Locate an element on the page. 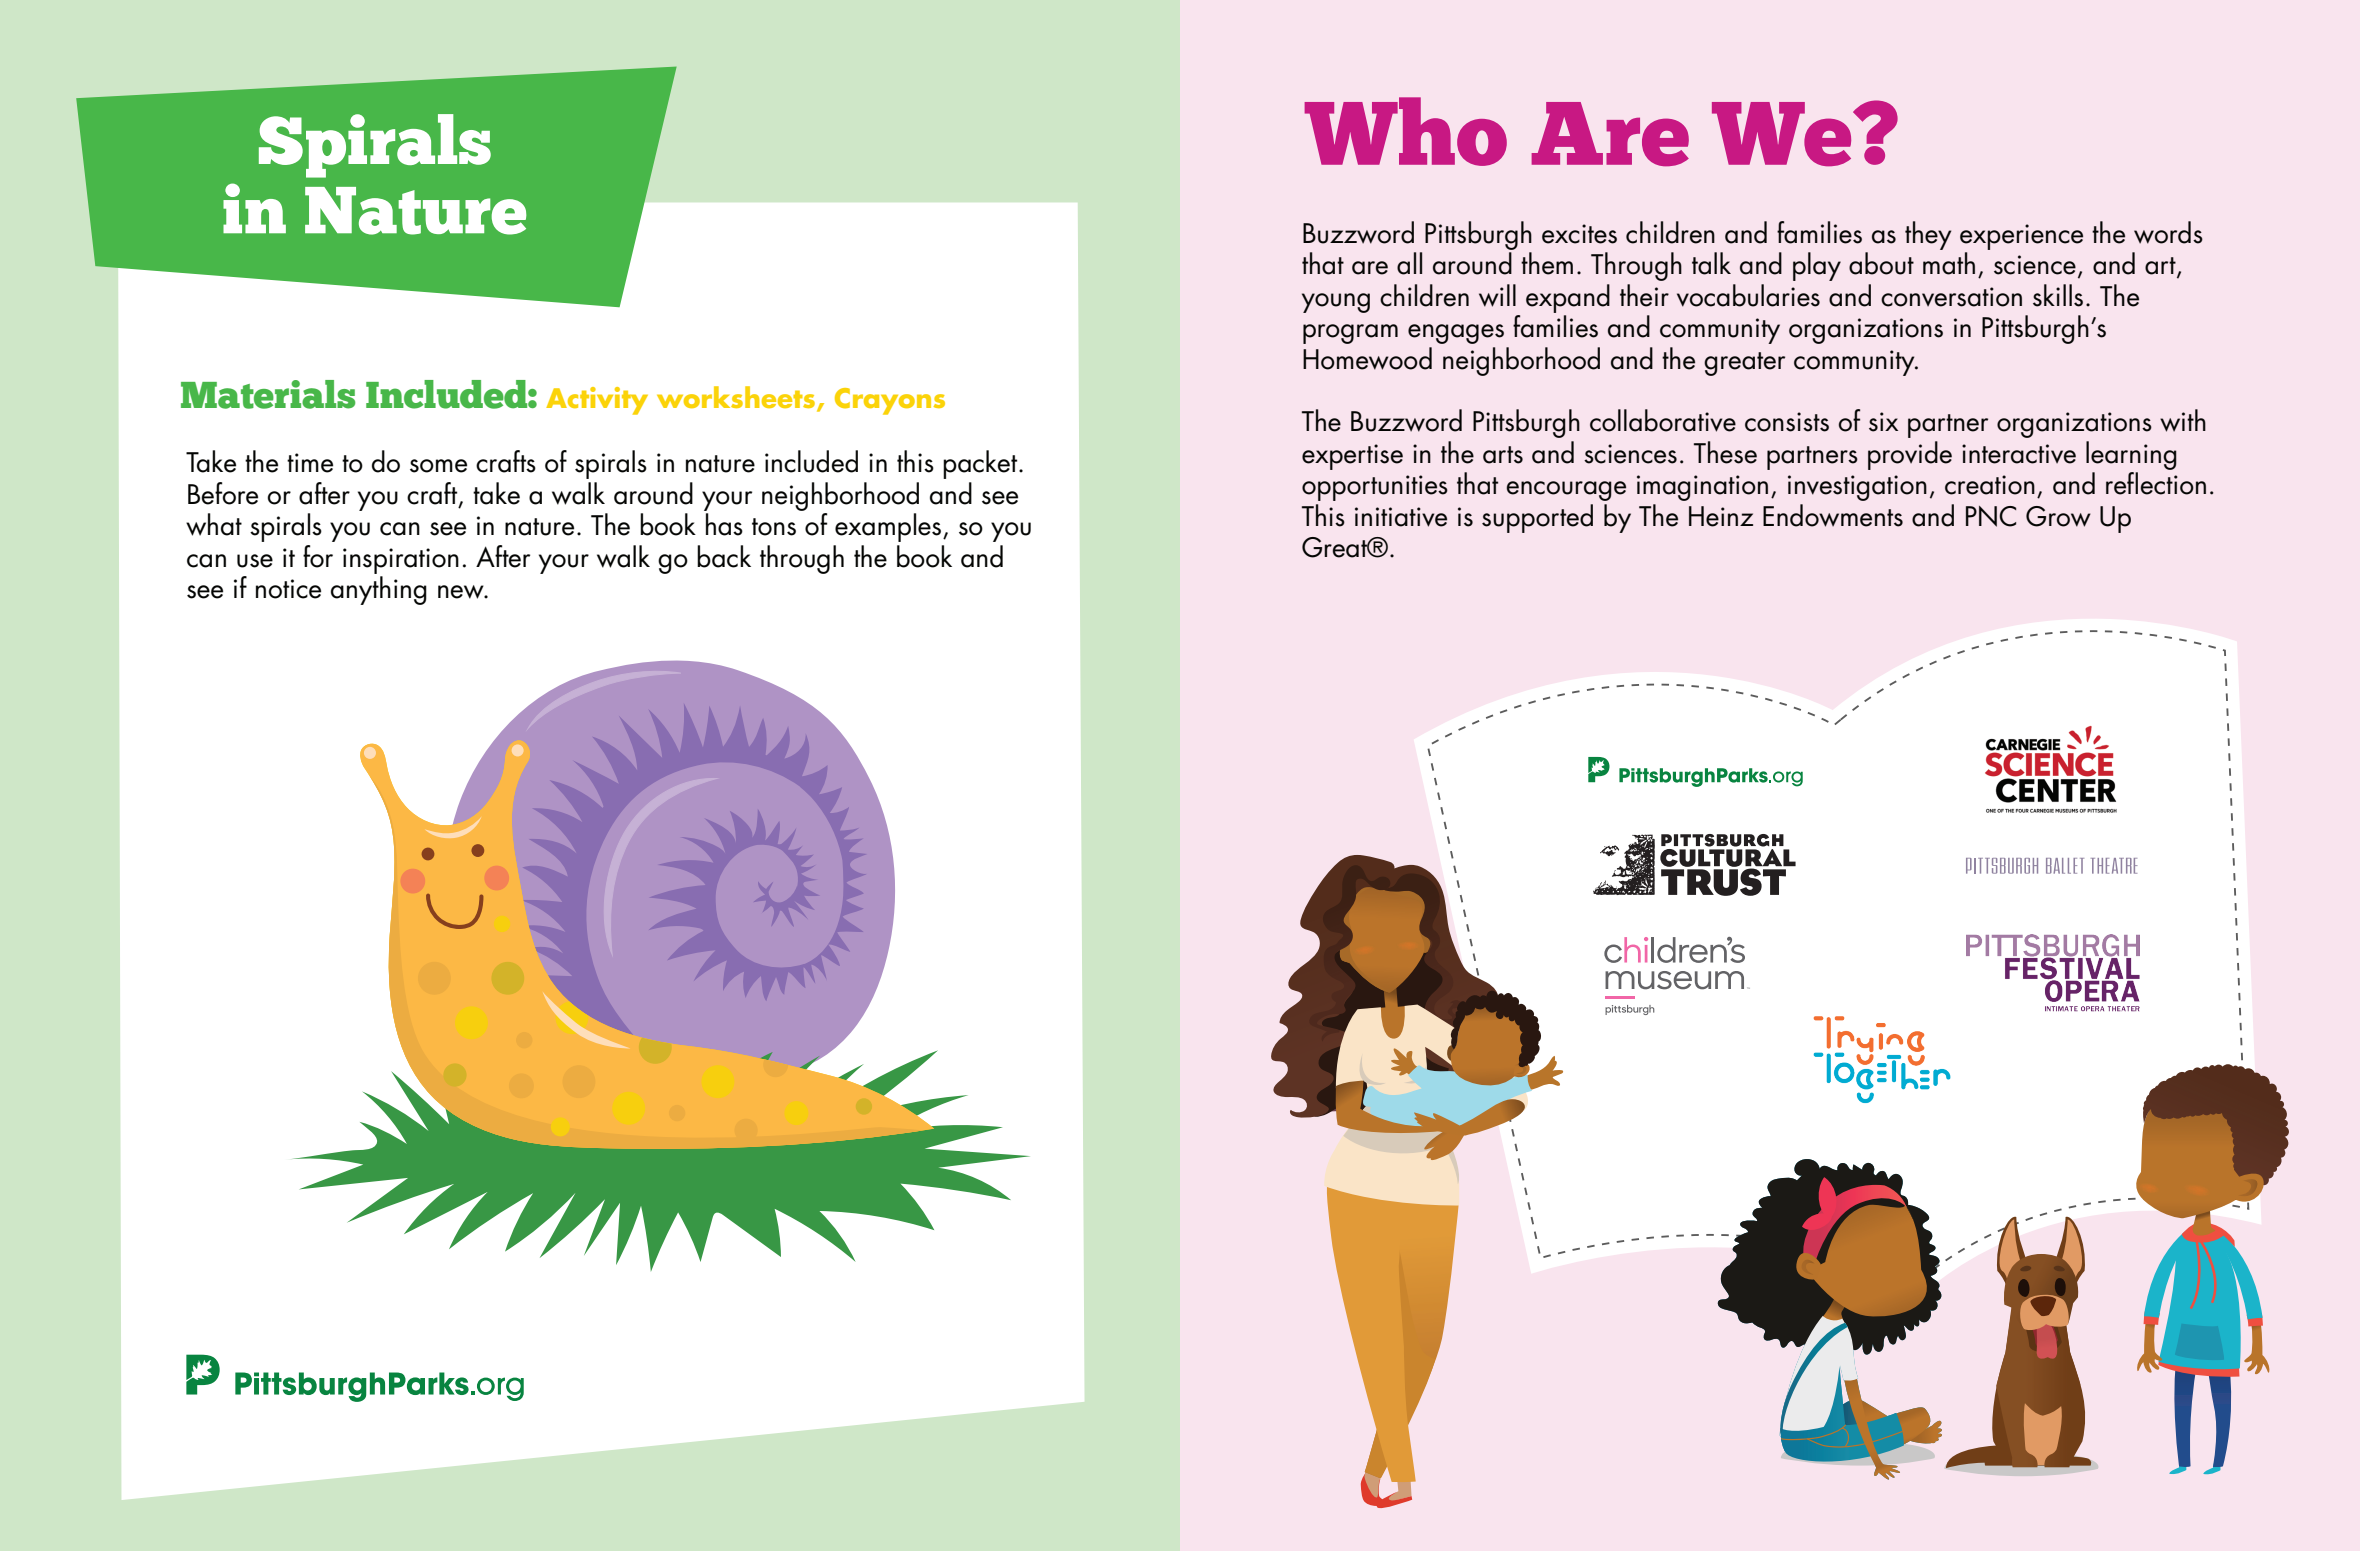 This page has width=2360, height=1551. excites is located at coordinates (1579, 234).
